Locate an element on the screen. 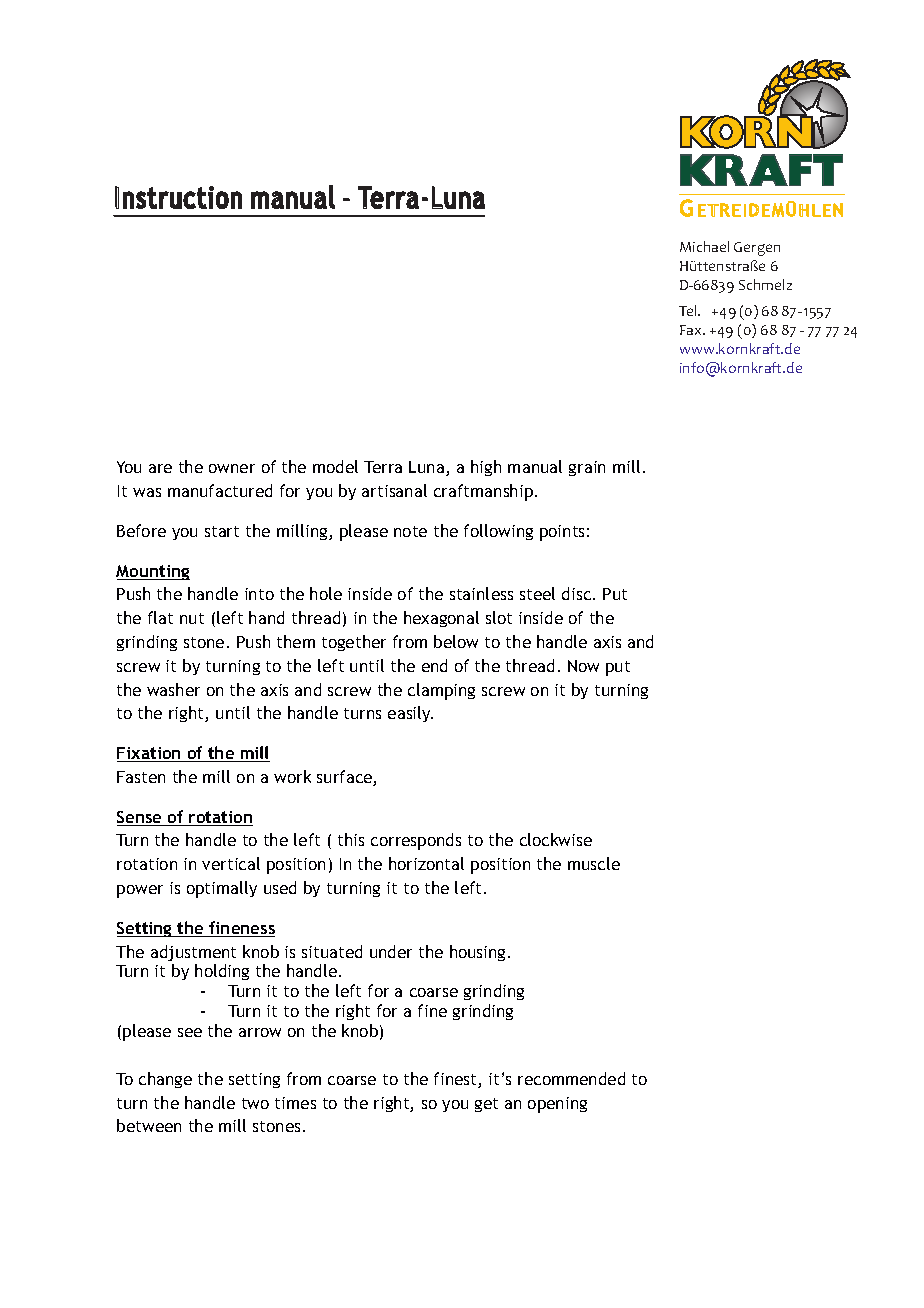 This screenshot has height=1308, width=924. Instruction is located at coordinates (178, 197).
